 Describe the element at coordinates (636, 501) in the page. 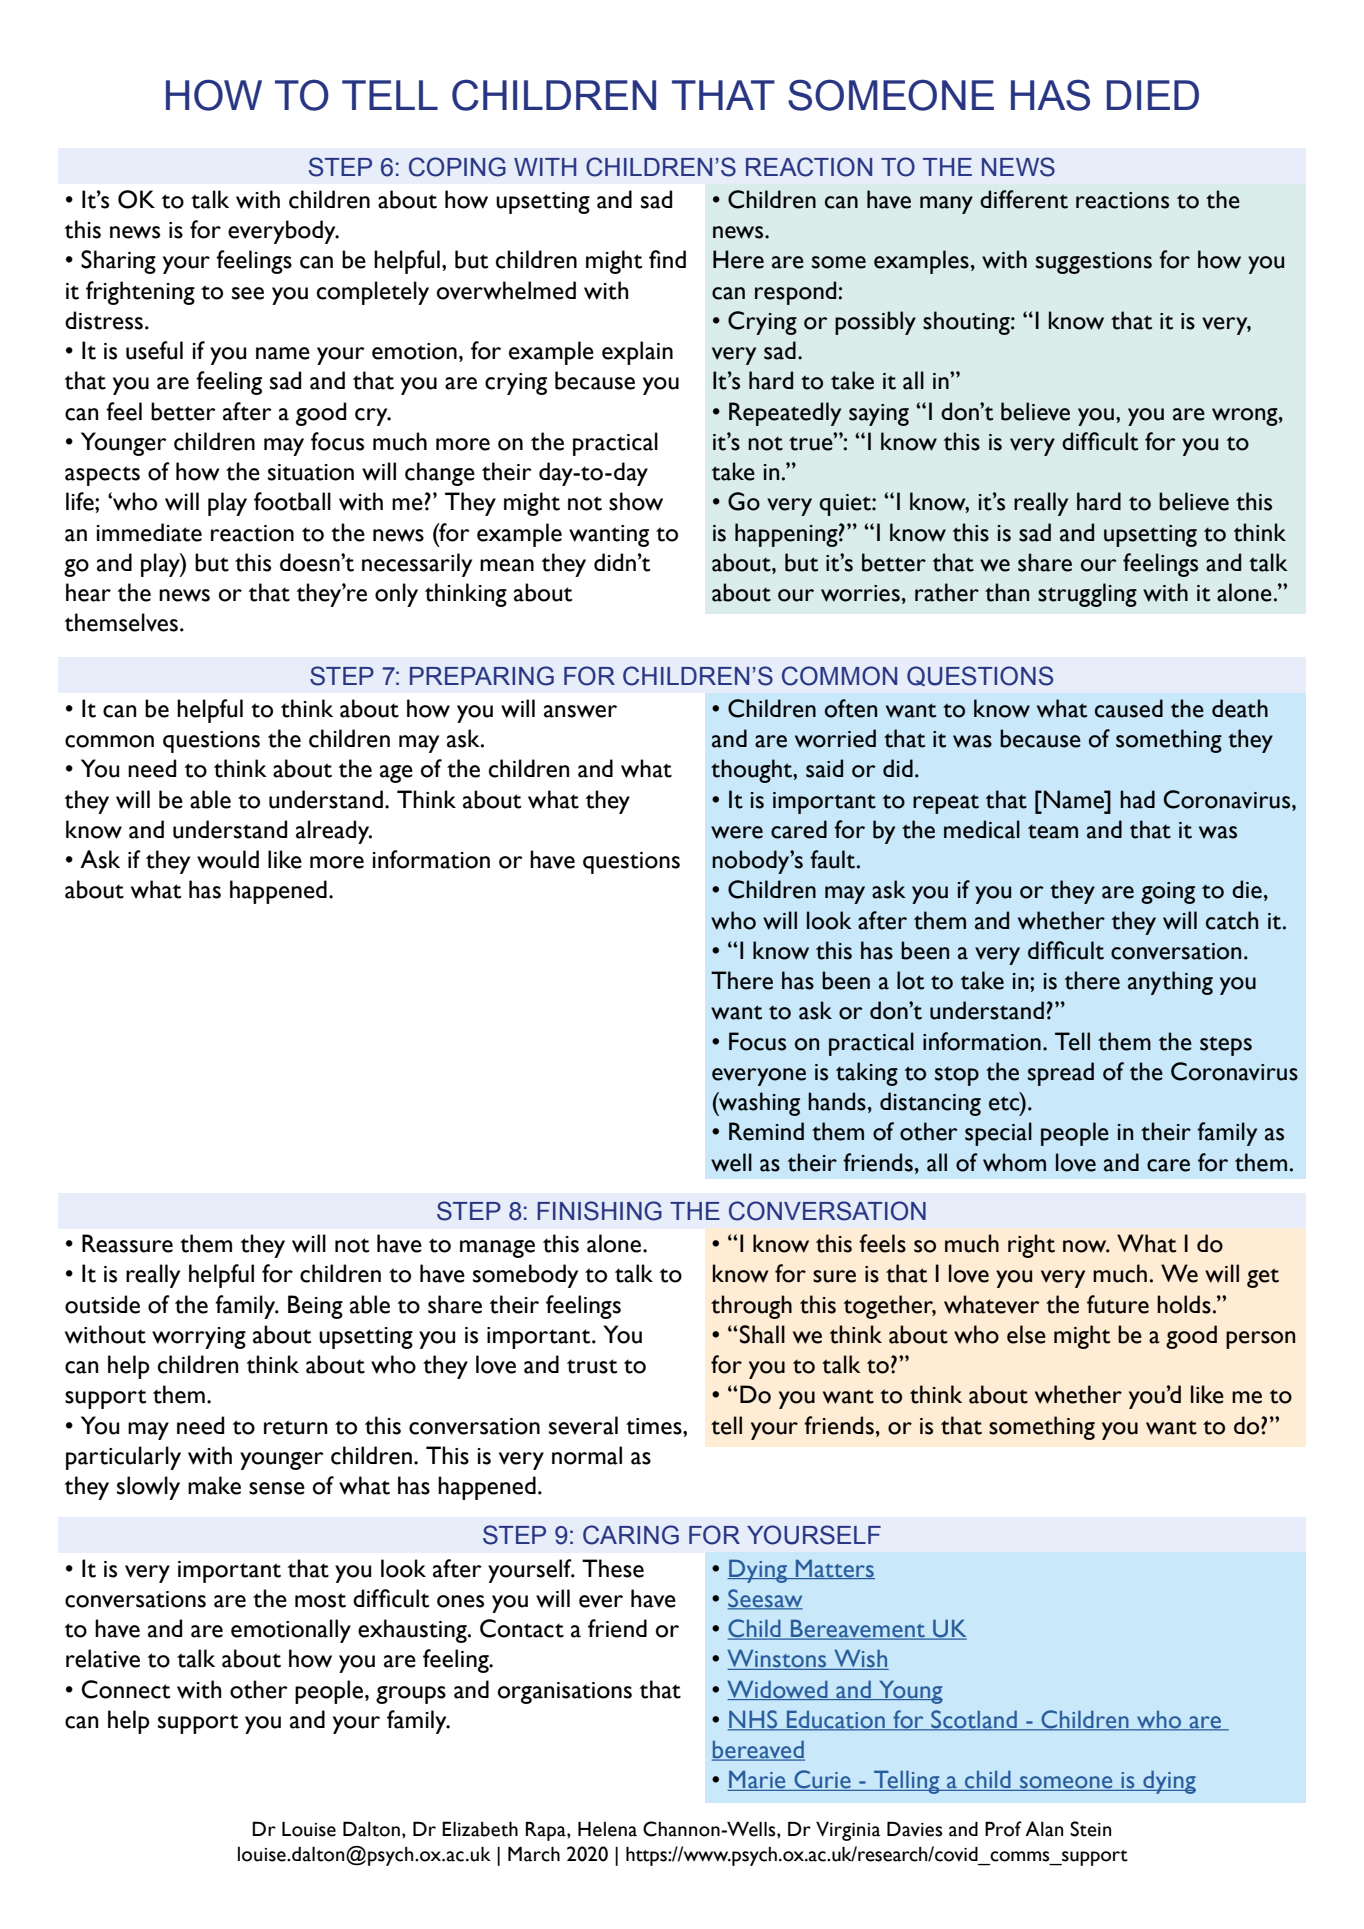

I see `show` at that location.
